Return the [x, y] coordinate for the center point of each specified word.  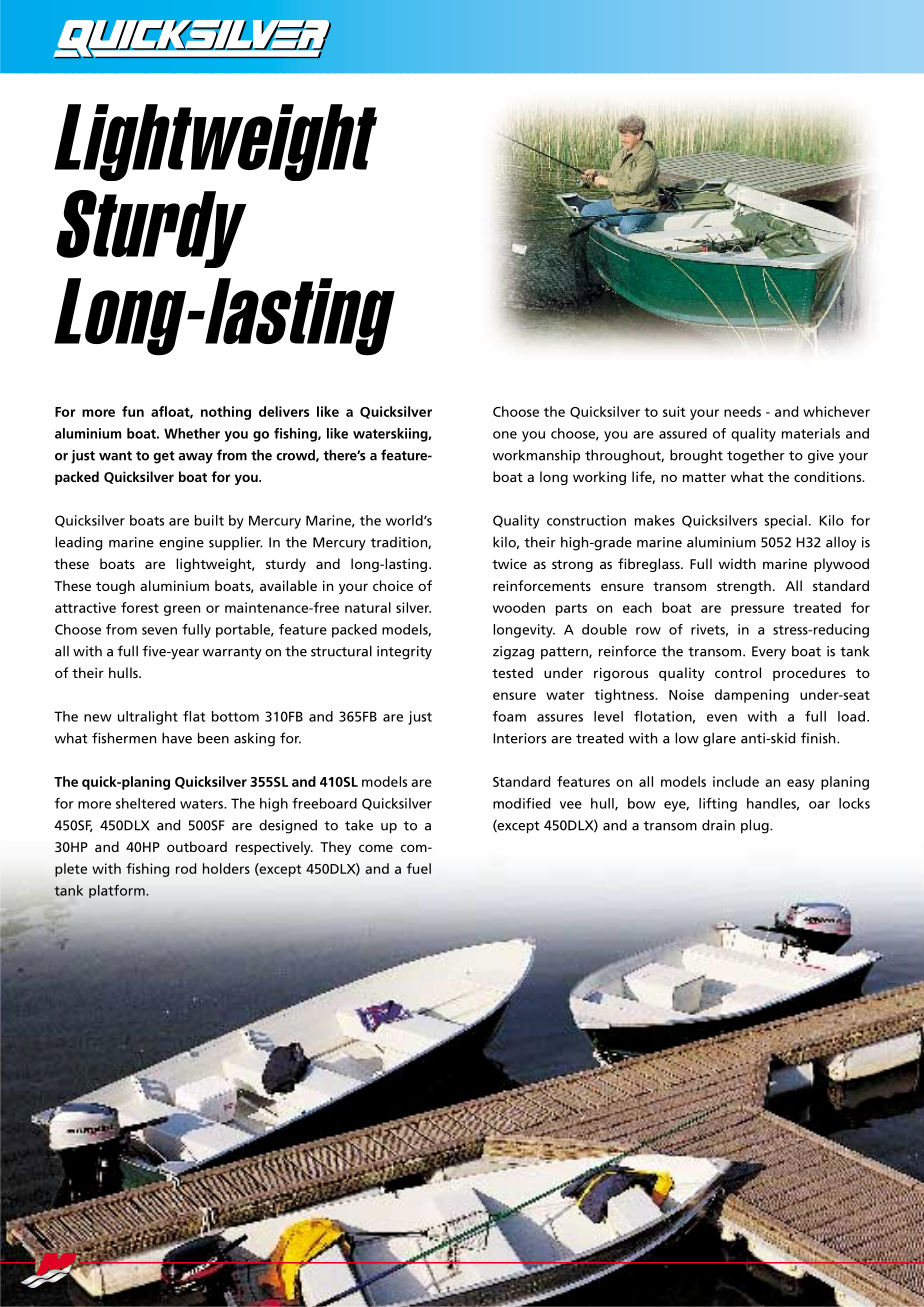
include [736, 781]
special [786, 522]
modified [521, 803]
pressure [757, 610]
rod [186, 868]
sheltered [145, 803]
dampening [752, 696]
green [182, 610]
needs [742, 411]
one [505, 435]
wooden [519, 607]
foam [509, 716]
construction [586, 520]
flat [194, 716]
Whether [192, 433]
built [209, 520]
